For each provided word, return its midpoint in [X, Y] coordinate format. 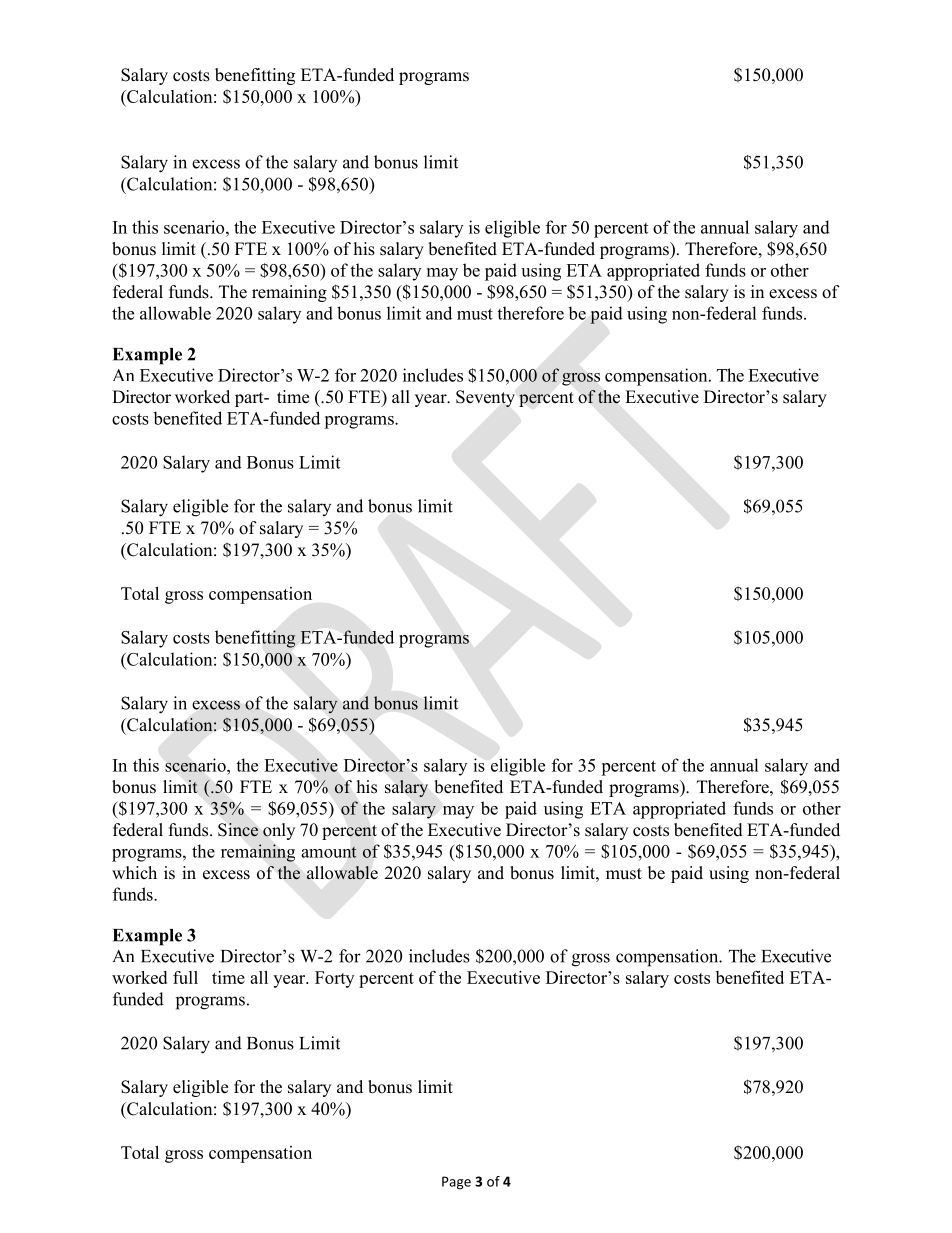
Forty [334, 979]
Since [238, 830]
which [134, 872]
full [185, 977]
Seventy [485, 398]
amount [329, 852]
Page [456, 1183]
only [279, 831]
